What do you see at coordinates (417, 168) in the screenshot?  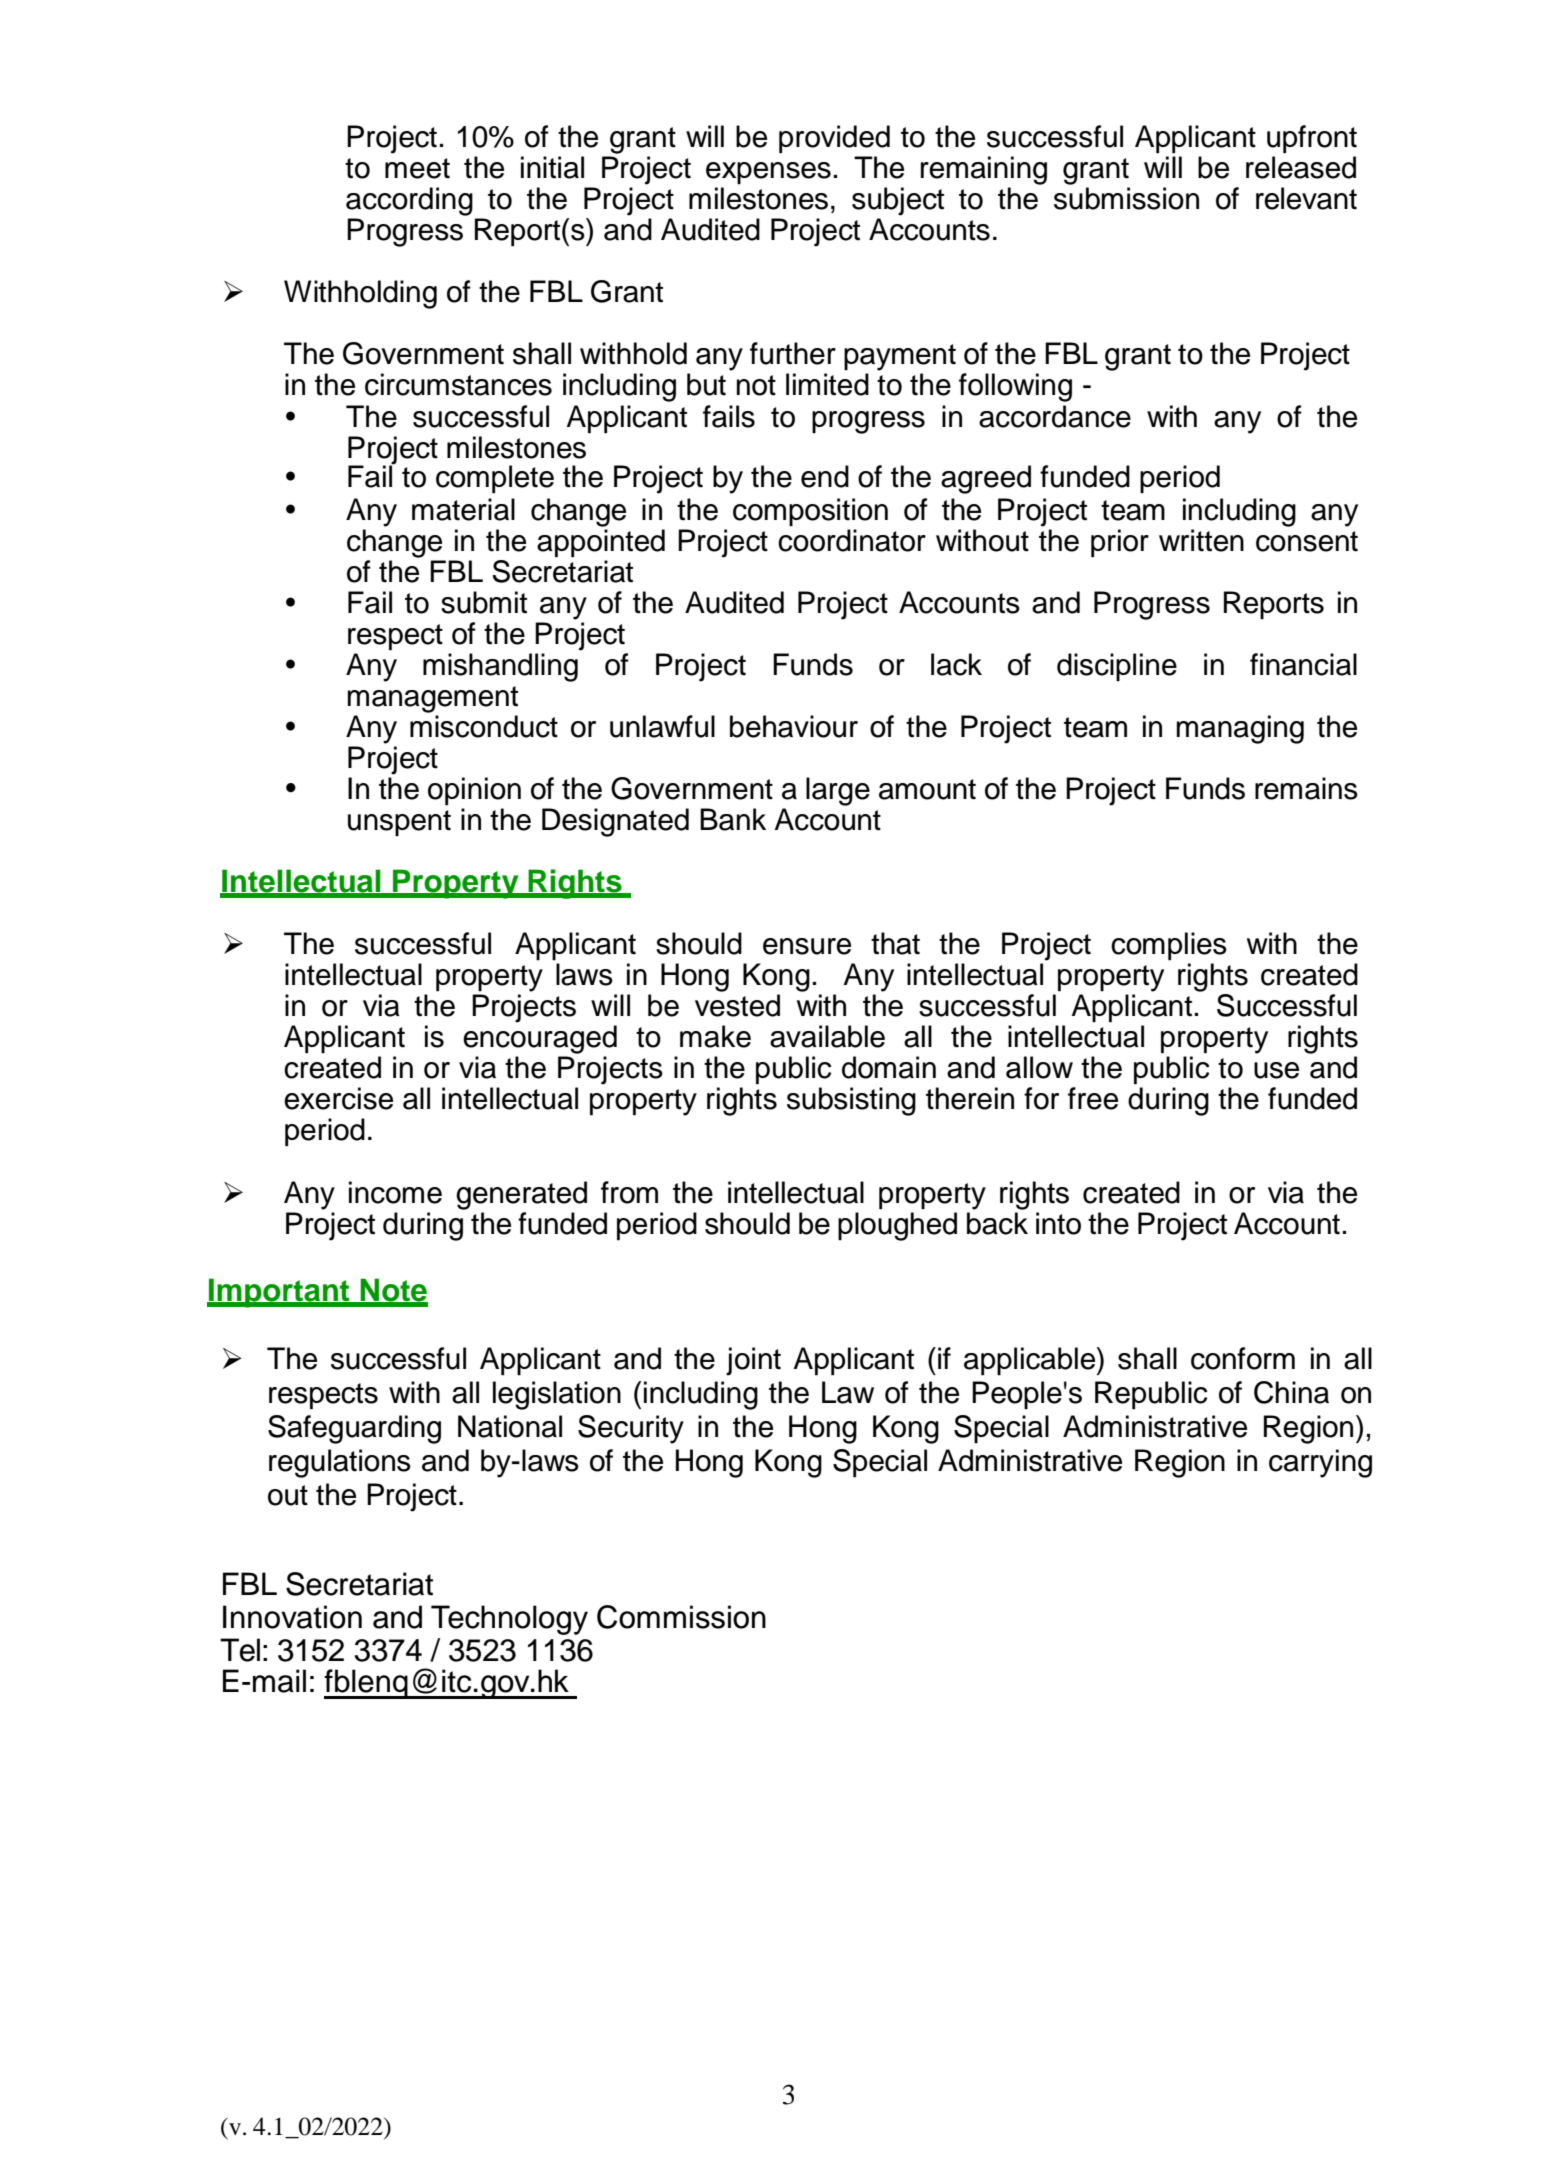 I see `meet` at bounding box center [417, 168].
